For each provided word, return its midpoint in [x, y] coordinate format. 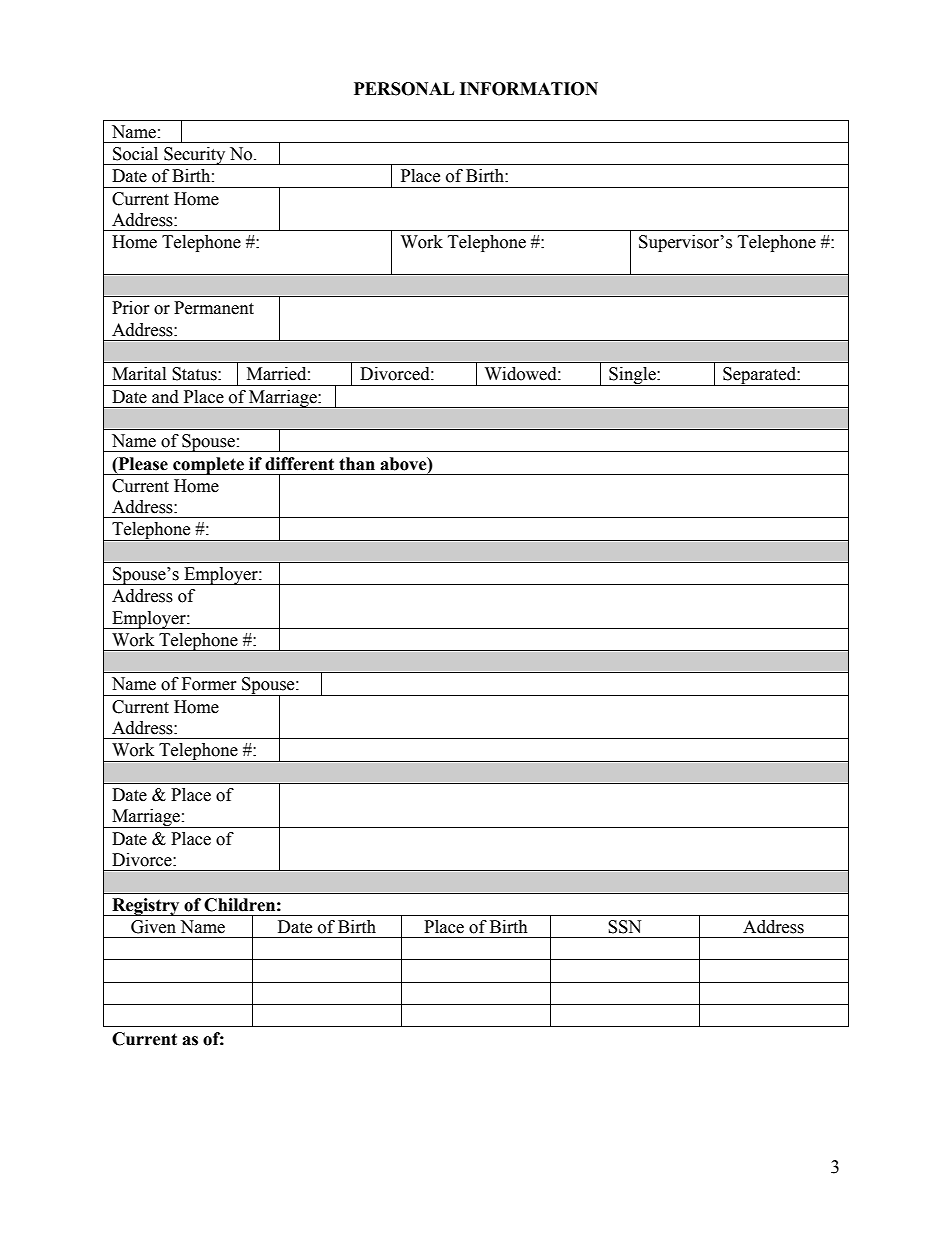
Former [209, 684]
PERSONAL [404, 89]
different [299, 464]
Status [195, 374]
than [357, 464]
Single [632, 376]
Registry [146, 907]
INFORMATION [529, 89]
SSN [624, 927]
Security [195, 156]
